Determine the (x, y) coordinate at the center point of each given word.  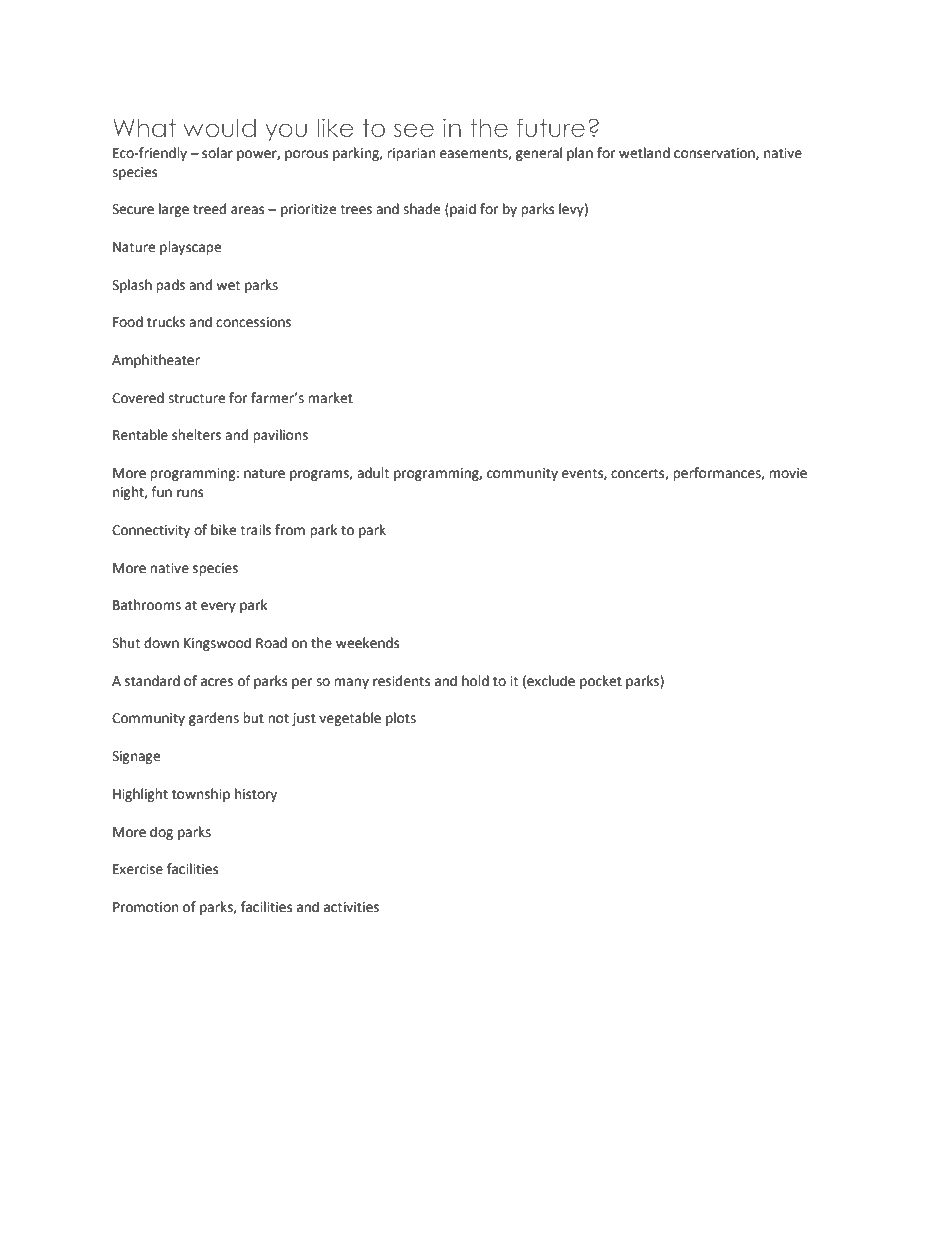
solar (217, 153)
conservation (715, 154)
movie (788, 473)
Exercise (138, 869)
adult (373, 473)
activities (351, 907)
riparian (411, 154)
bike (223, 530)
